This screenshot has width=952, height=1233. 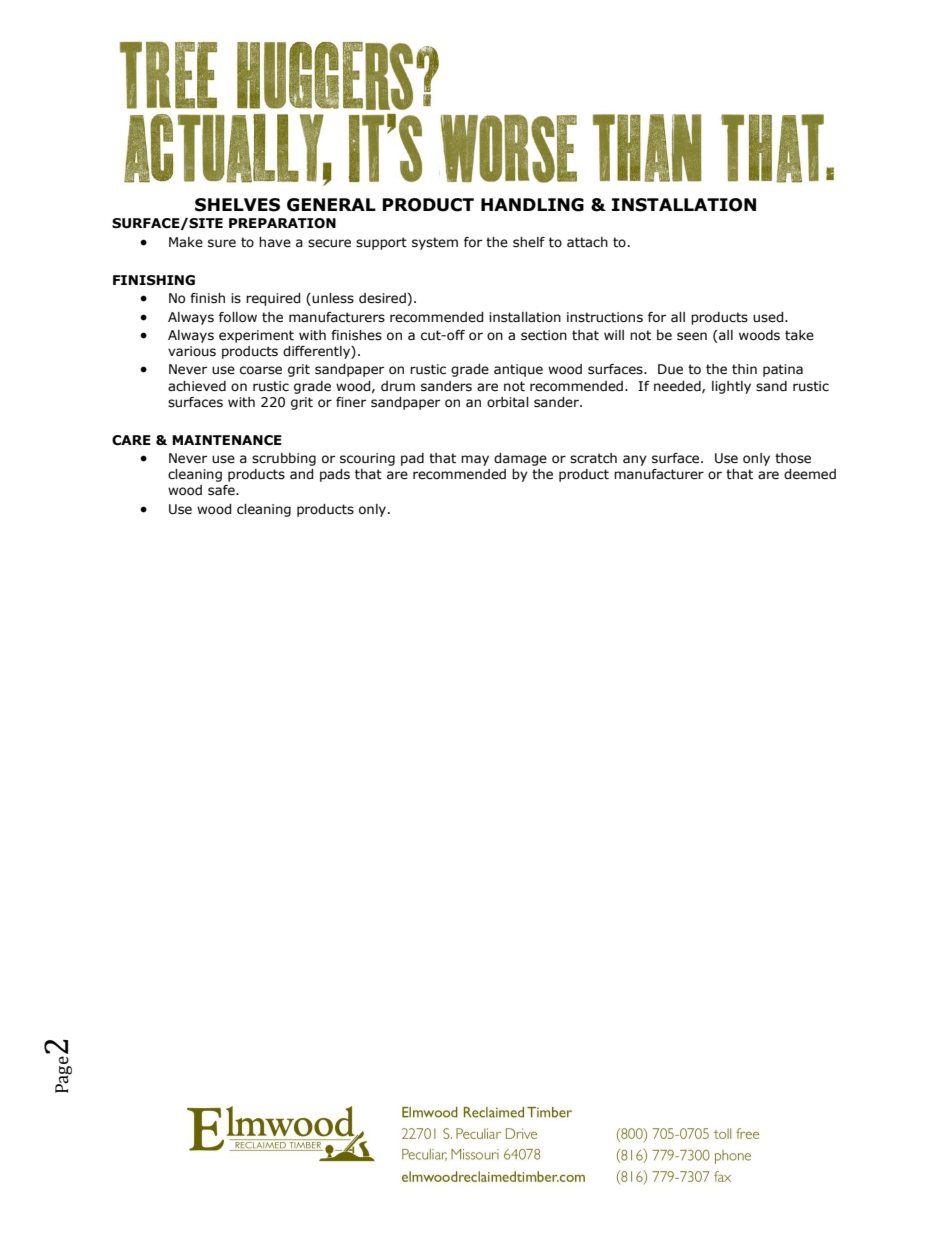 What do you see at coordinates (587, 242) in the screenshot?
I see `attach` at bounding box center [587, 242].
